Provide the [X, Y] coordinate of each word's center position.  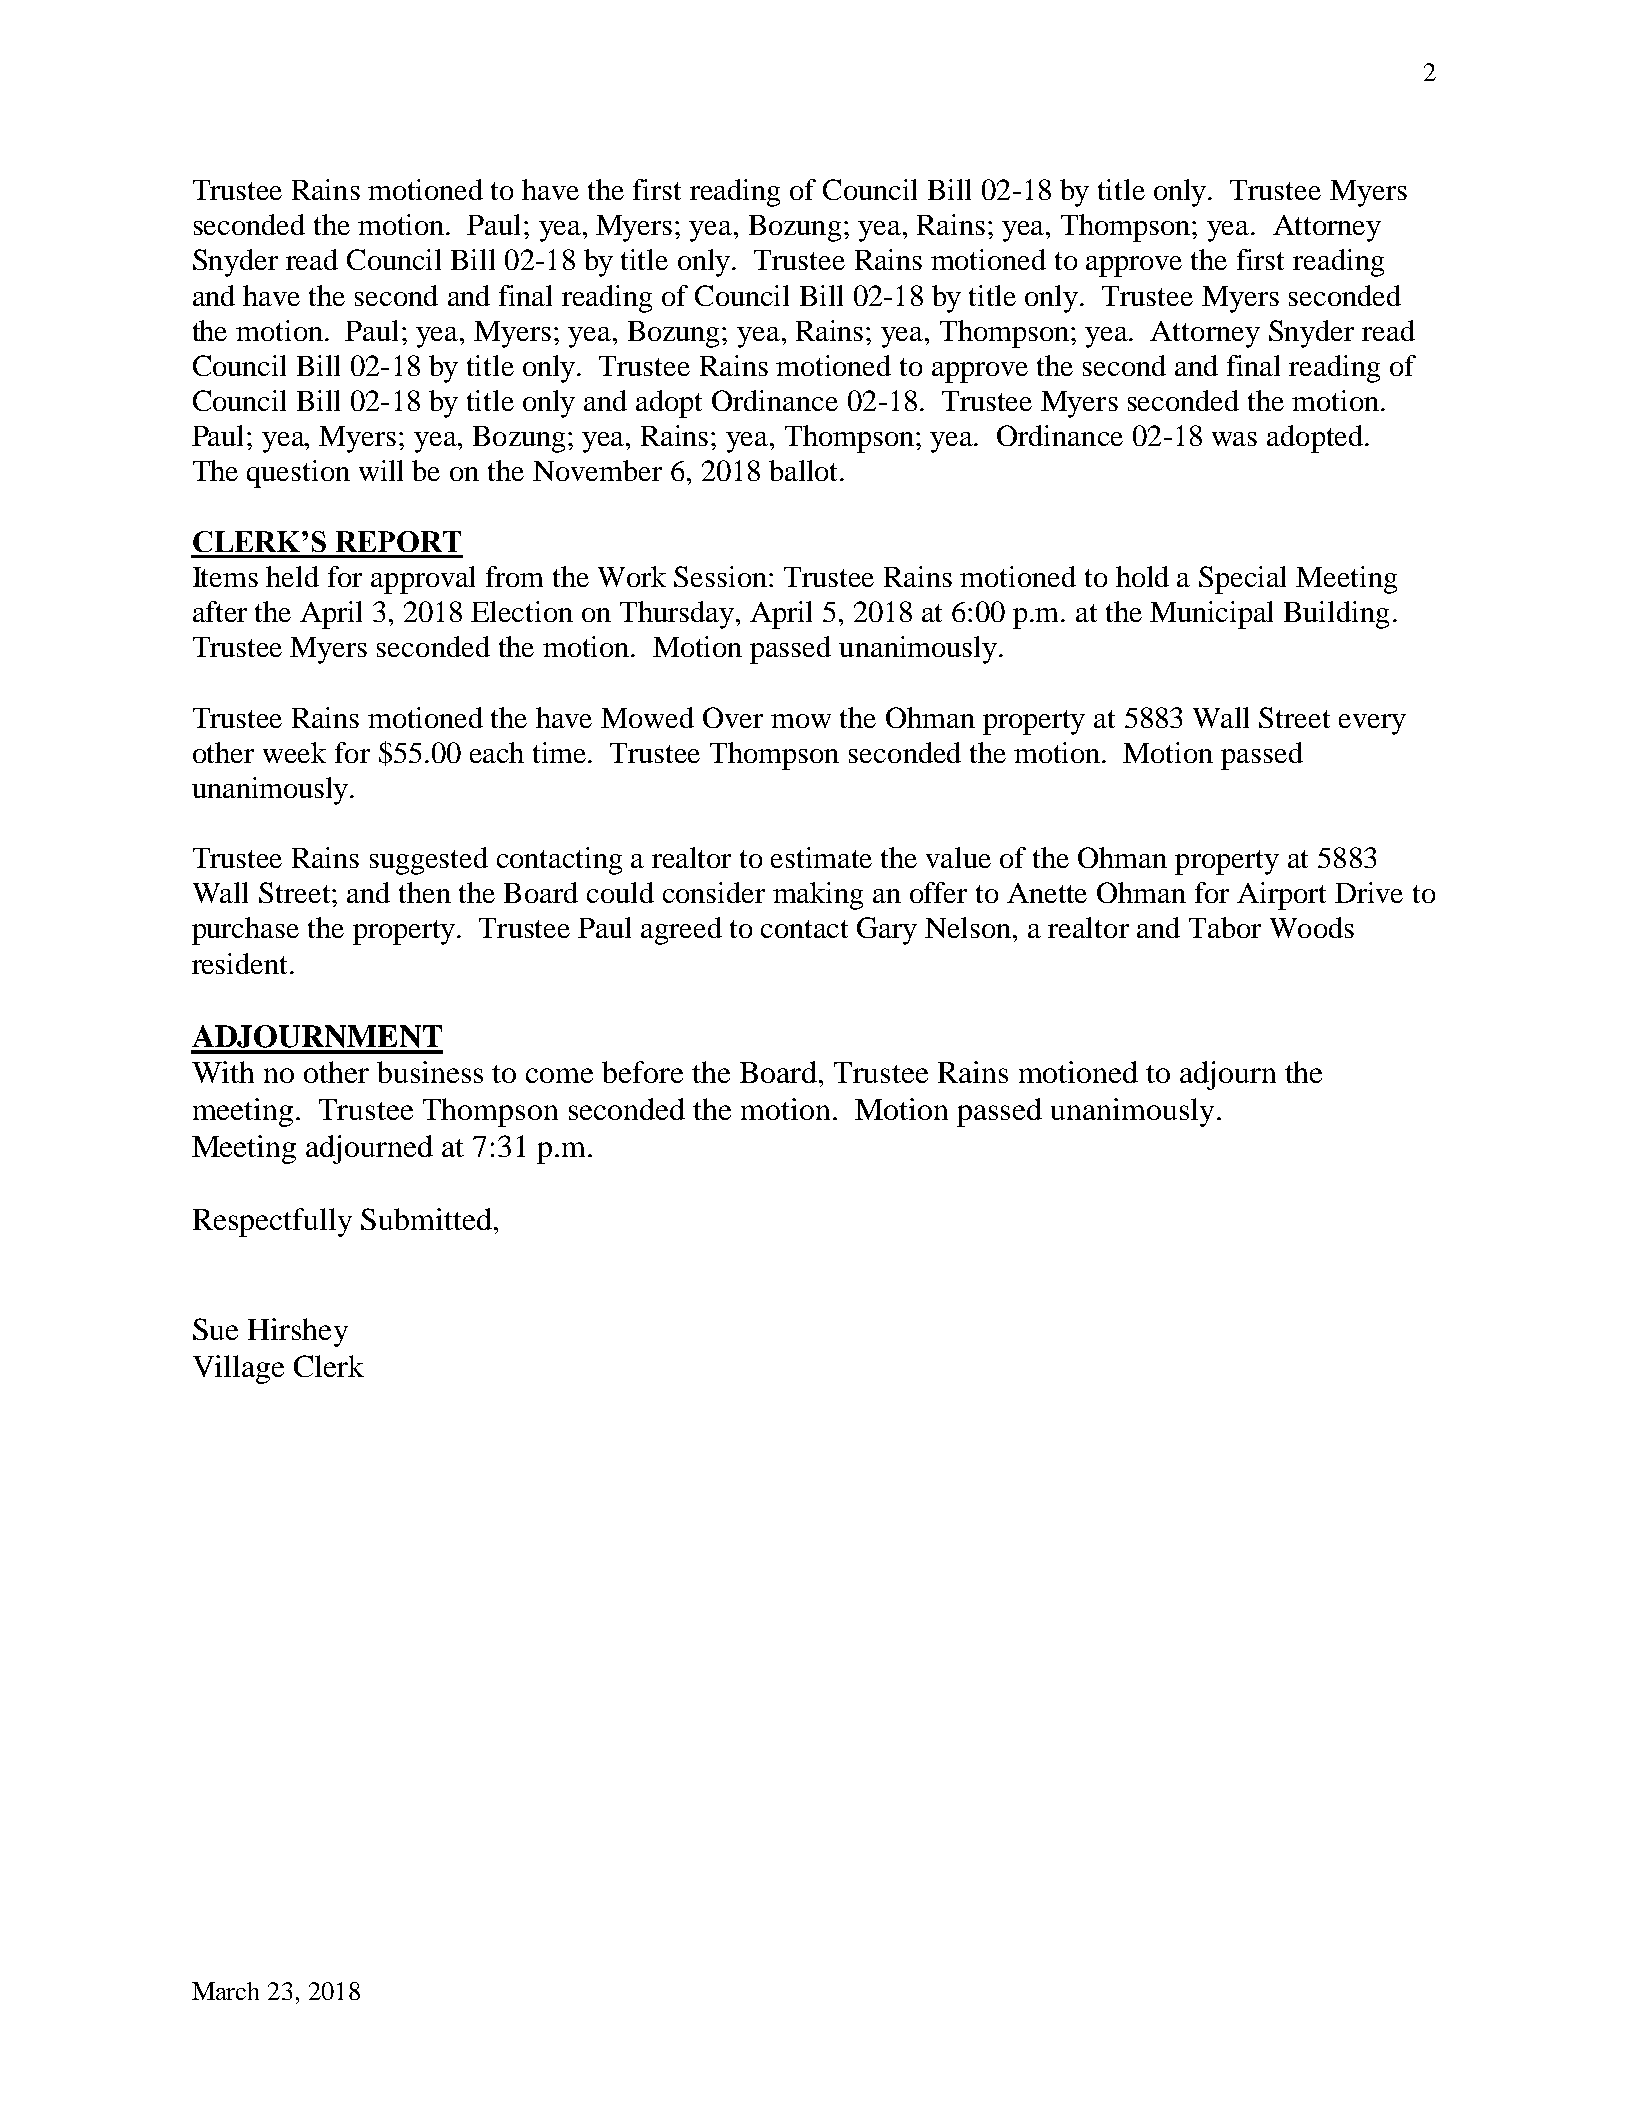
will [381, 470]
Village [238, 1369]
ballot [805, 470]
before [642, 1072]
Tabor [1225, 927]
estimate [821, 857]
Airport [1281, 896]
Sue [215, 1329]
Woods [1312, 927]
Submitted [426, 1219]
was [1234, 439]
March [225, 1991]
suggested [429, 861]
